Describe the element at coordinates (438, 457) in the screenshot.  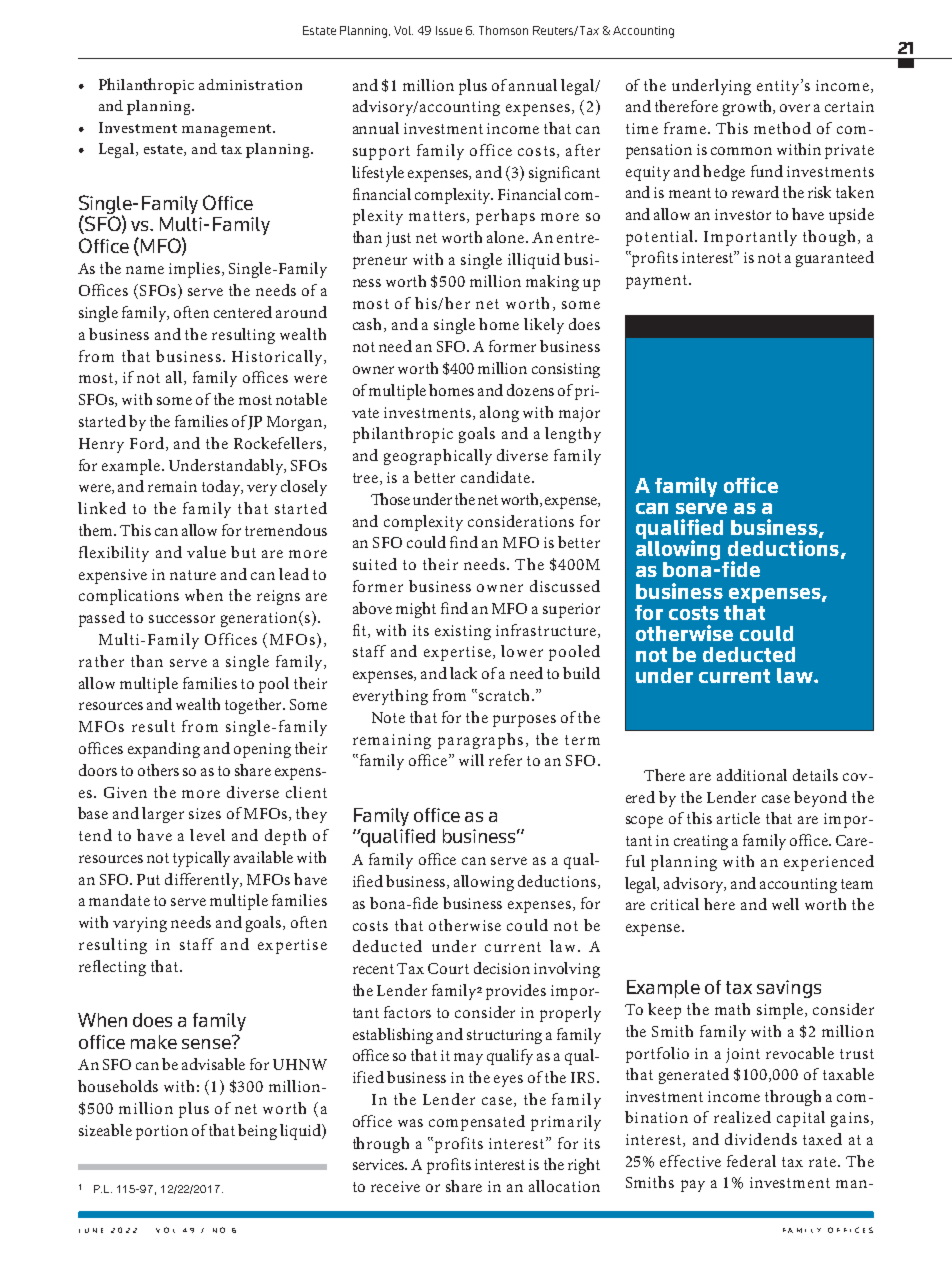
I see `geographically` at that location.
